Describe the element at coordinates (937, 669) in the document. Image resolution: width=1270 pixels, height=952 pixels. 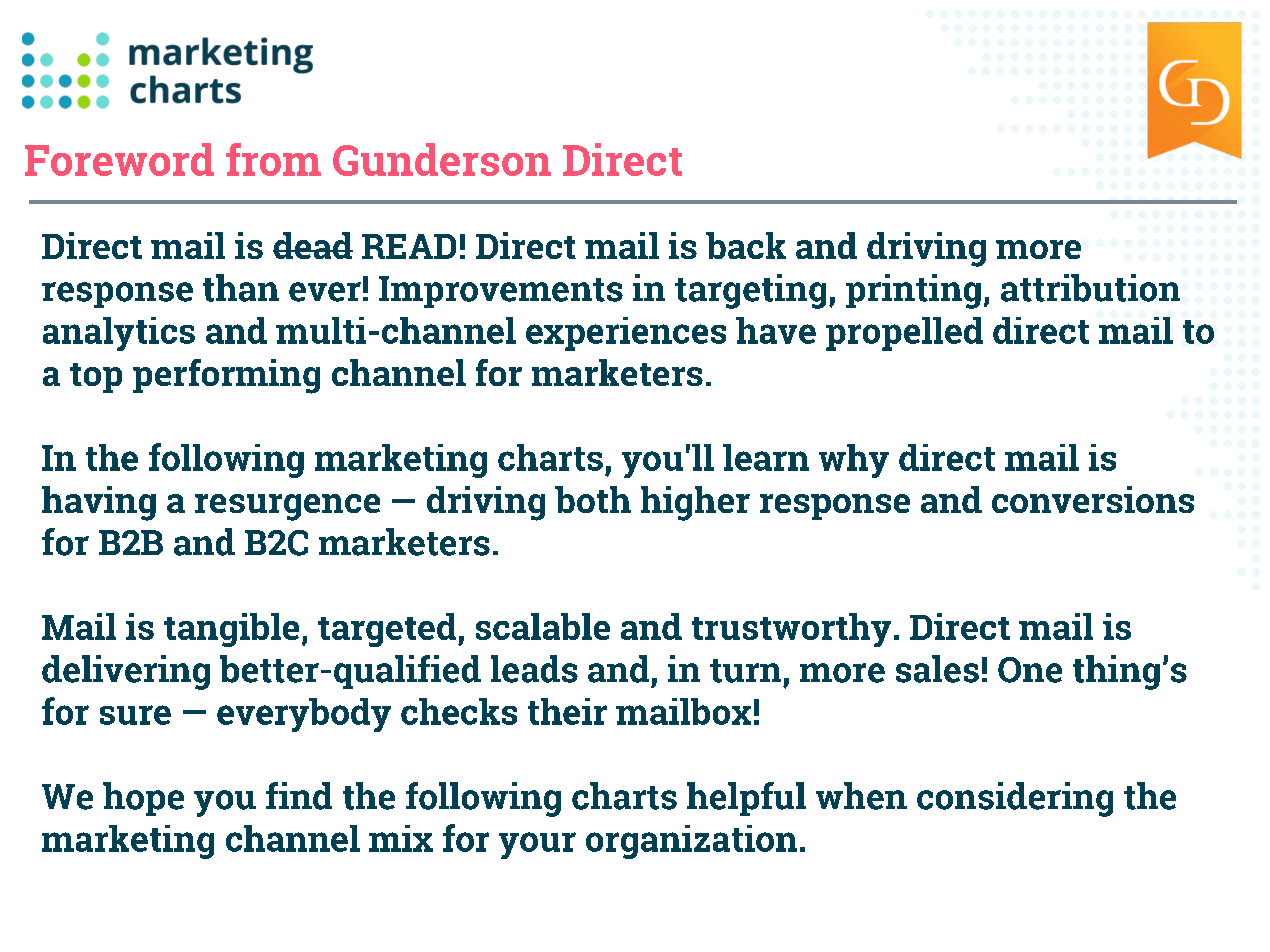
I see `sales` at that location.
